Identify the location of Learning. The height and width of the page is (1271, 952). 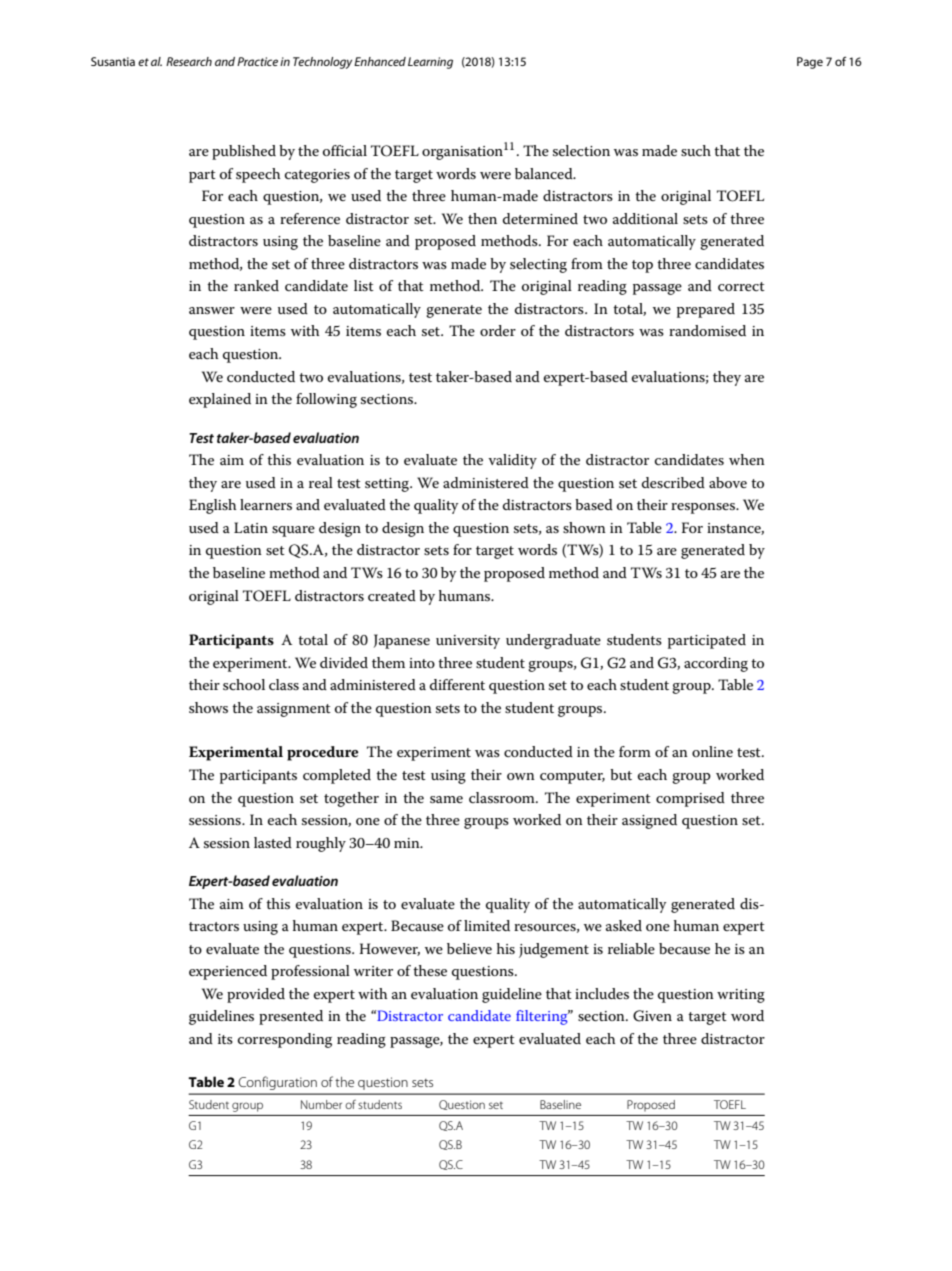
(430, 63).
